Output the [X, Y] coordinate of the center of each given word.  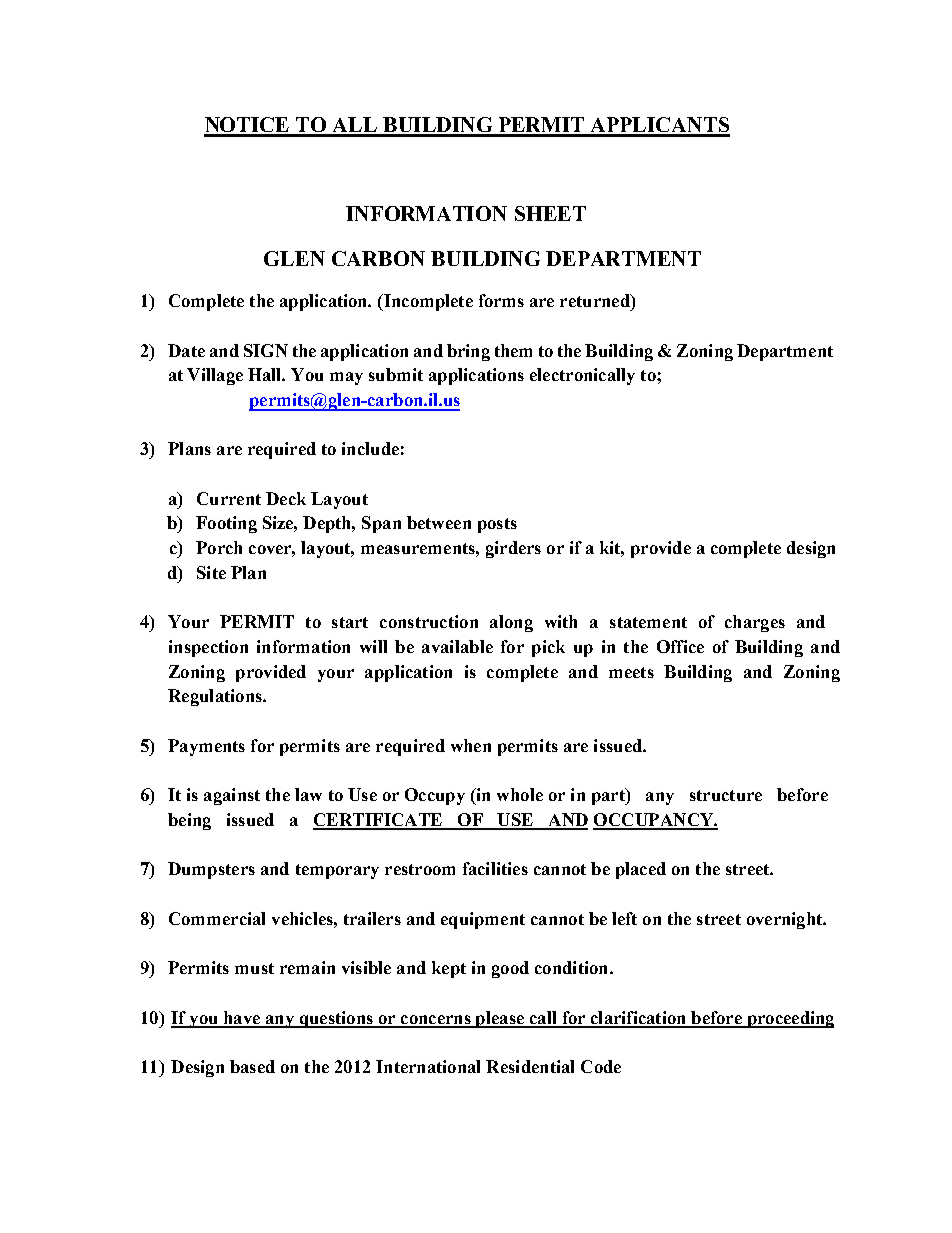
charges [755, 623]
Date [186, 350]
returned [596, 300]
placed [641, 870]
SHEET [550, 213]
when [471, 745]
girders [513, 549]
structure [726, 795]
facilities [495, 868]
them [513, 350]
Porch [219, 547]
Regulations [216, 697]
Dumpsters [211, 870]
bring [468, 352]
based [252, 1066]
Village [215, 376]
